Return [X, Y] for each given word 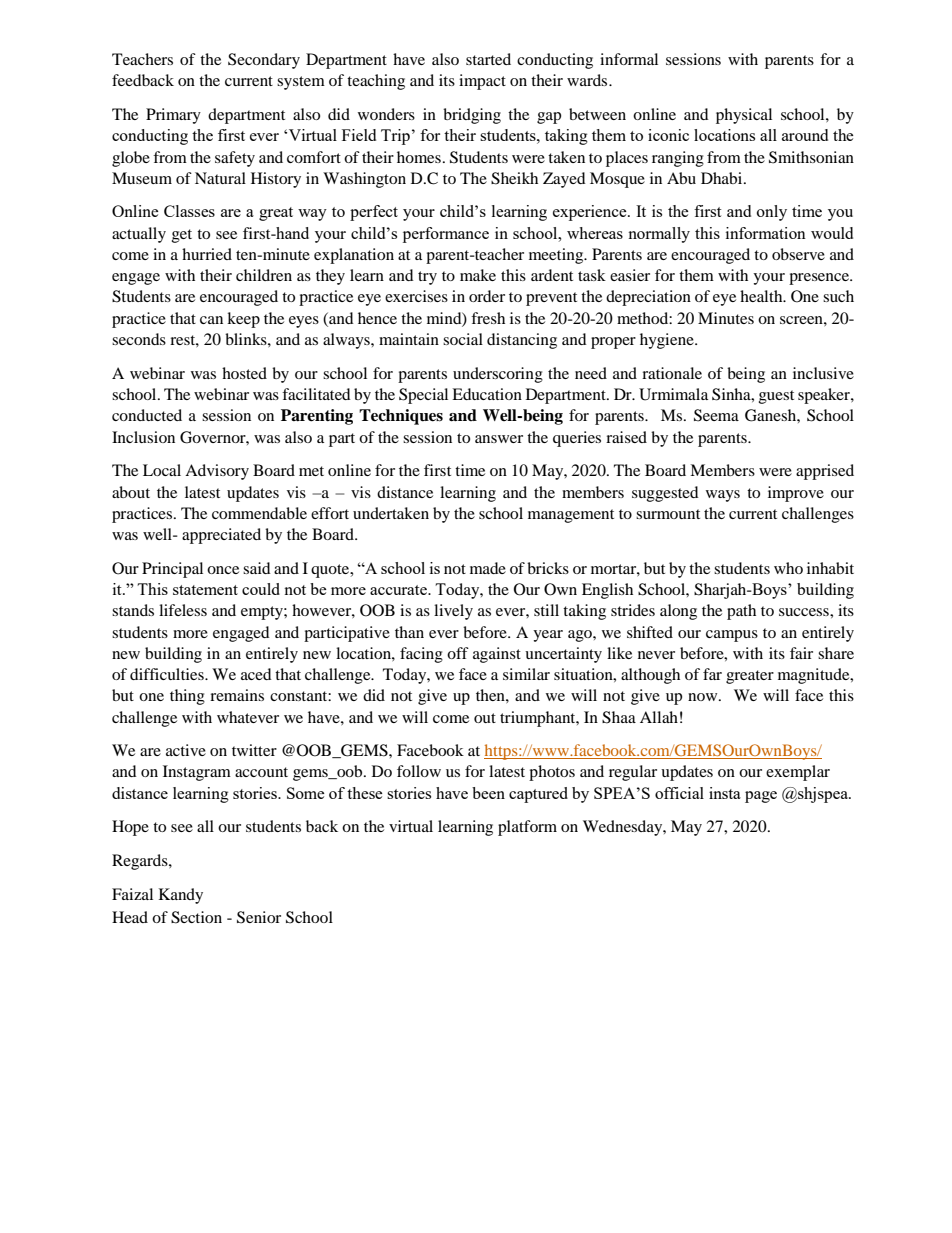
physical [744, 116]
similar [526, 674]
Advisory [217, 472]
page [761, 797]
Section [196, 917]
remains [237, 695]
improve [796, 494]
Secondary [264, 61]
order [487, 296]
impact [482, 82]
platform [527, 828]
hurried [207, 254]
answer [499, 439]
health [762, 296]
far [712, 674]
